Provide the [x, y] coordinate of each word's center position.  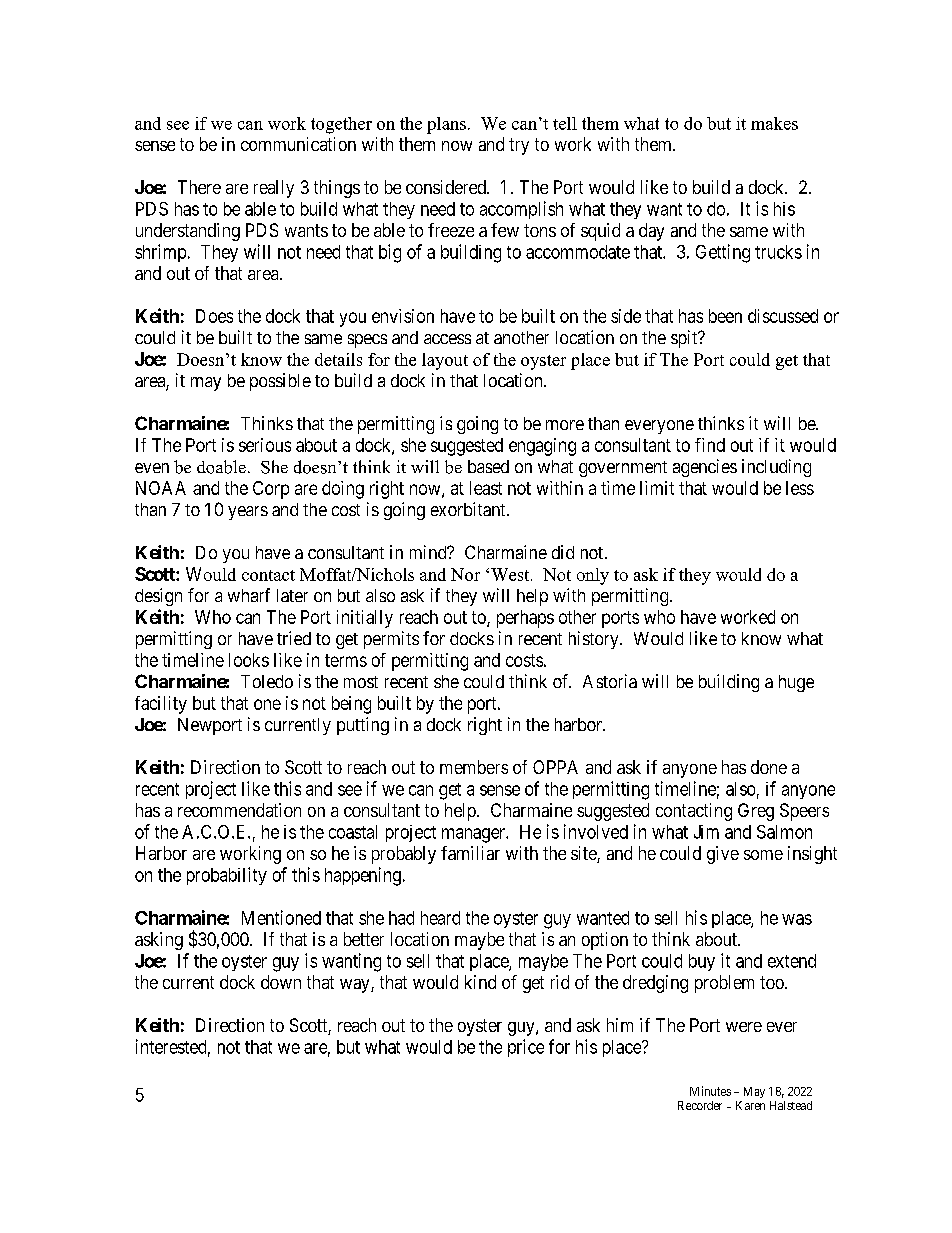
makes [774, 123]
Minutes [710, 1091]
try [519, 146]
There [199, 187]
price [526, 1048]
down [281, 982]
